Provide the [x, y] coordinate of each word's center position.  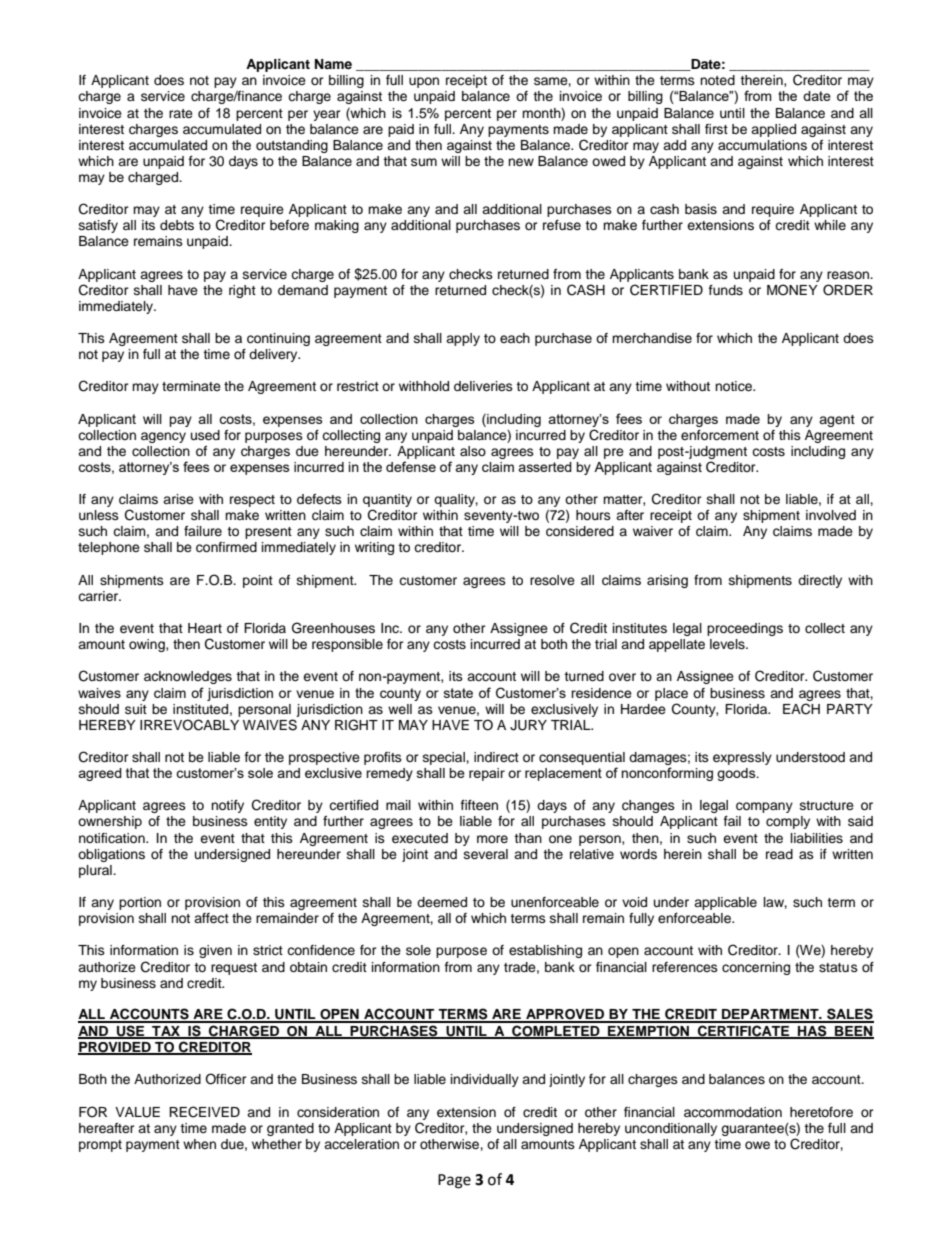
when [199, 1144]
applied [773, 130]
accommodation [733, 1112]
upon [424, 82]
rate [181, 113]
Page [454, 1181]
